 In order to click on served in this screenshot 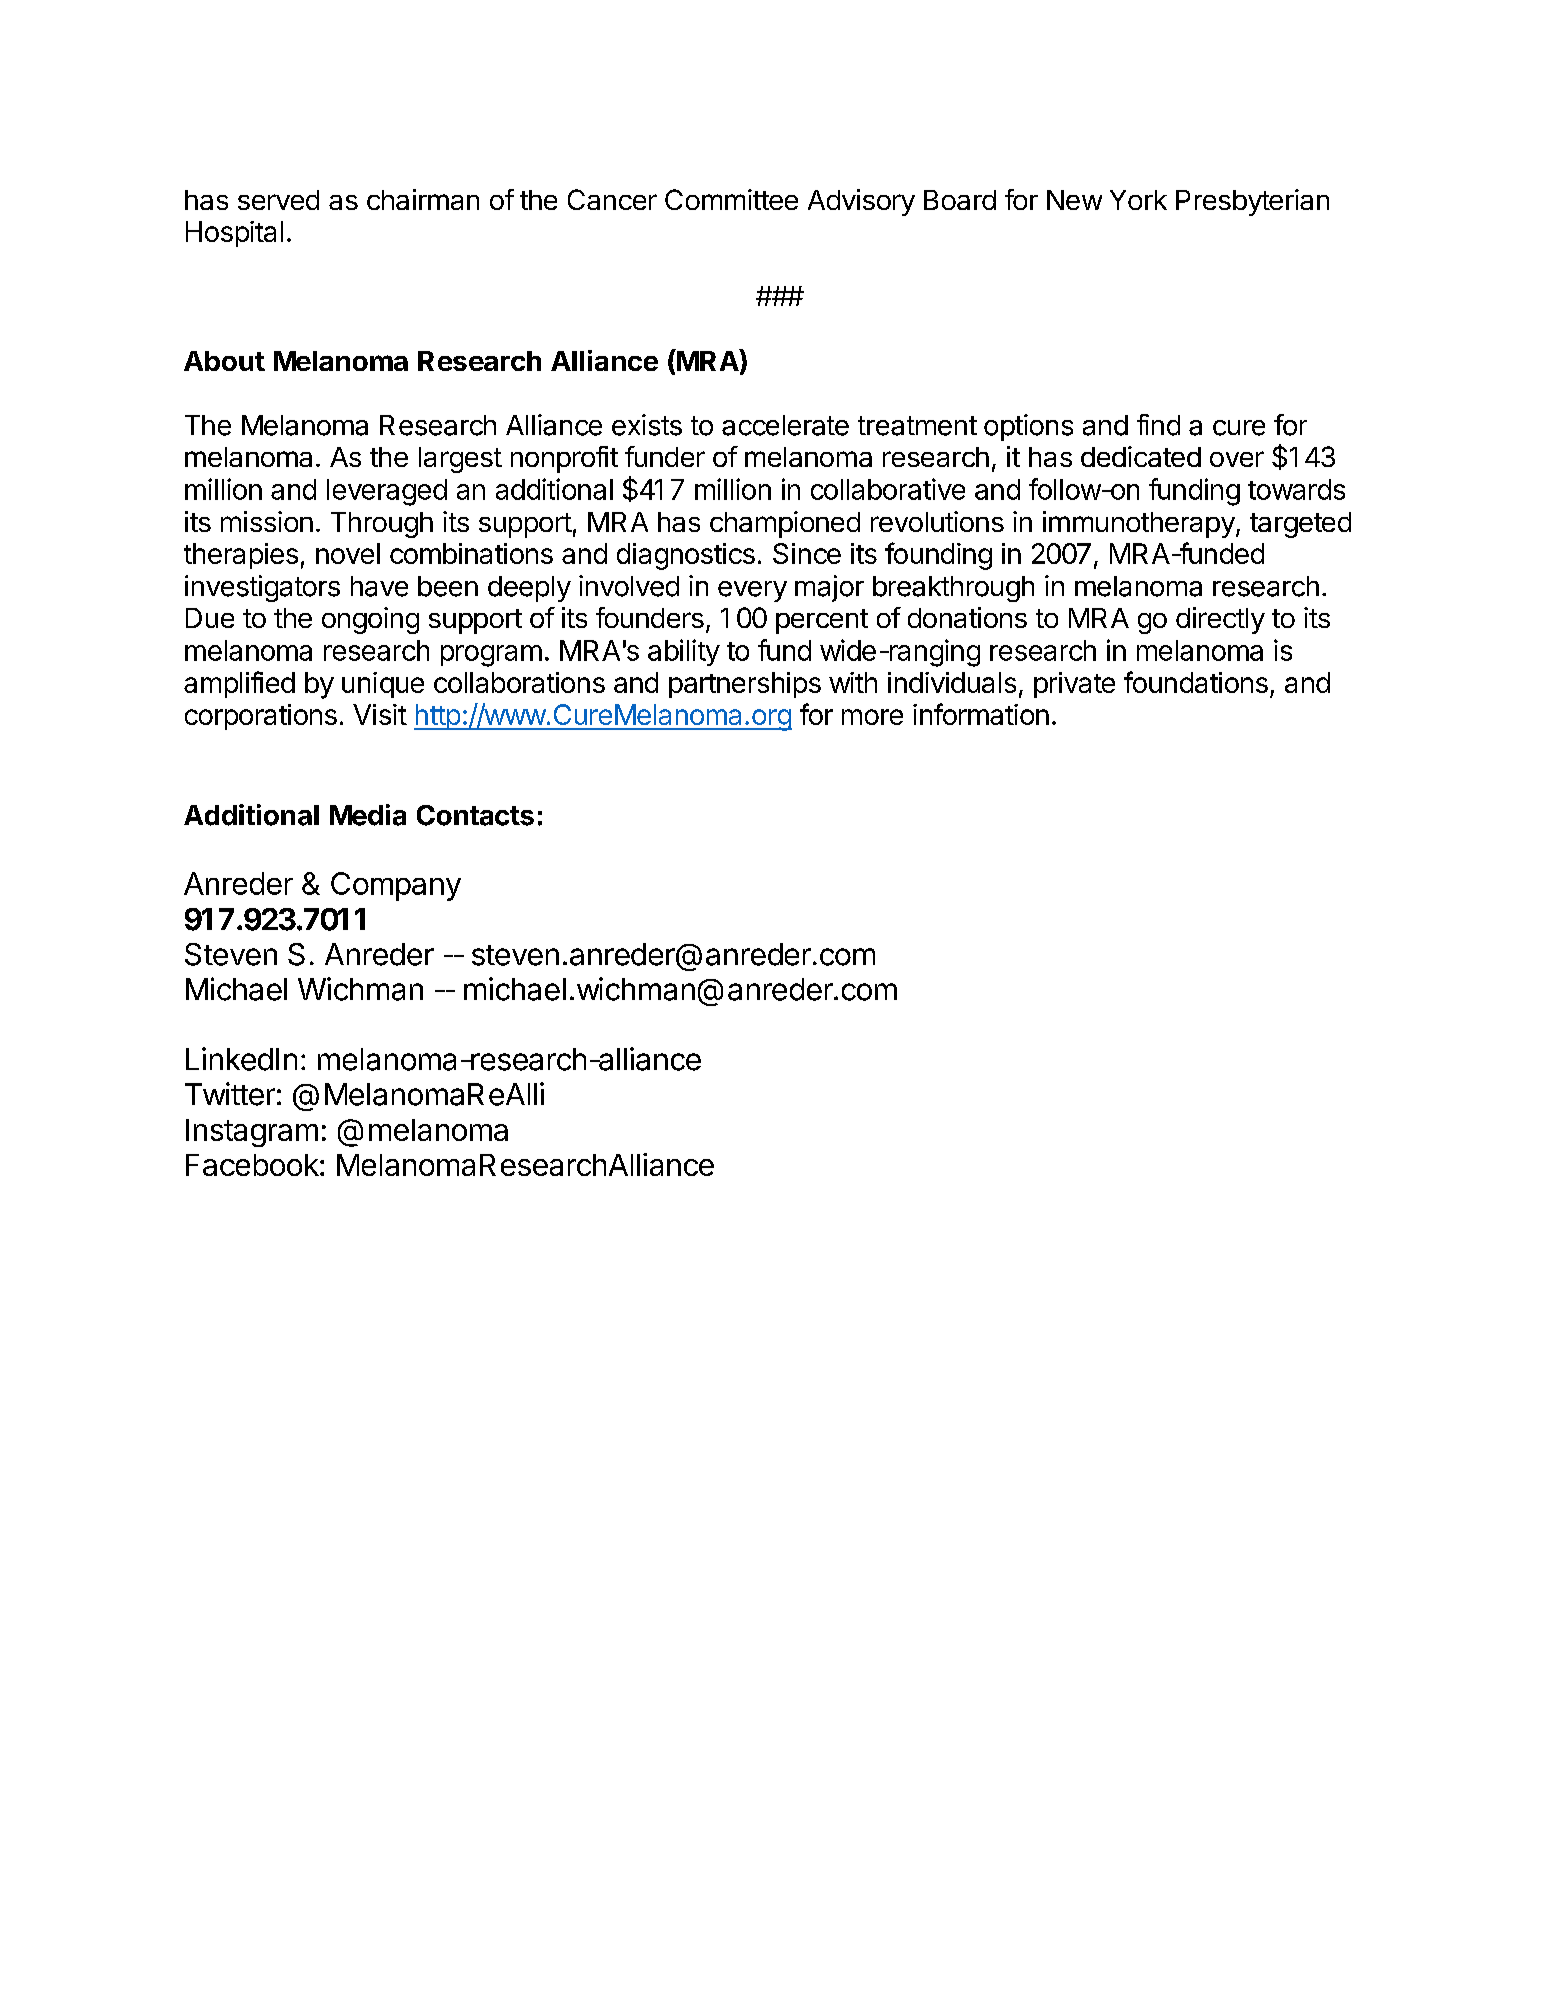, I will do `click(278, 200)`.
